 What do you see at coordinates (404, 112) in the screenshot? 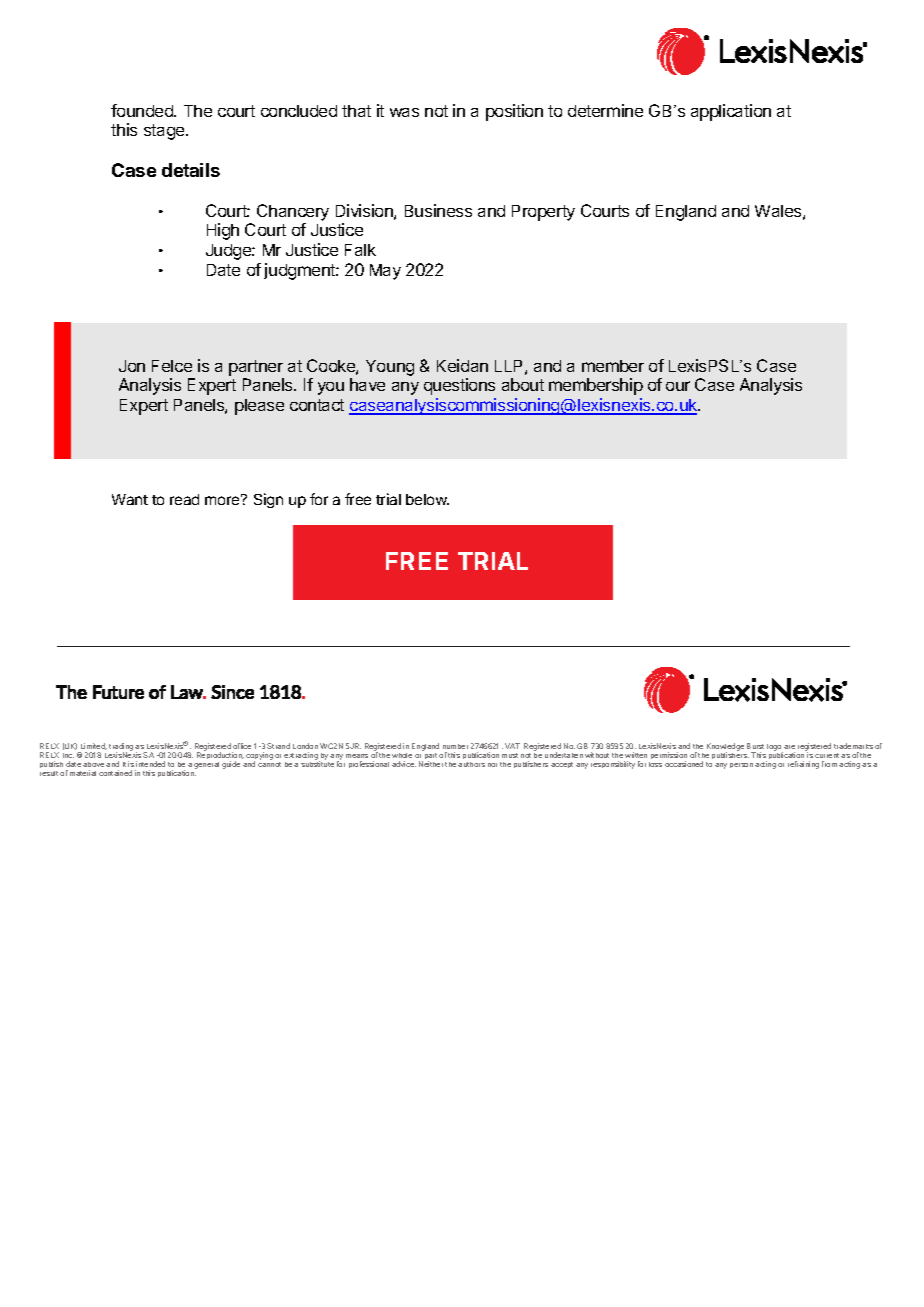
I see `was` at bounding box center [404, 112].
